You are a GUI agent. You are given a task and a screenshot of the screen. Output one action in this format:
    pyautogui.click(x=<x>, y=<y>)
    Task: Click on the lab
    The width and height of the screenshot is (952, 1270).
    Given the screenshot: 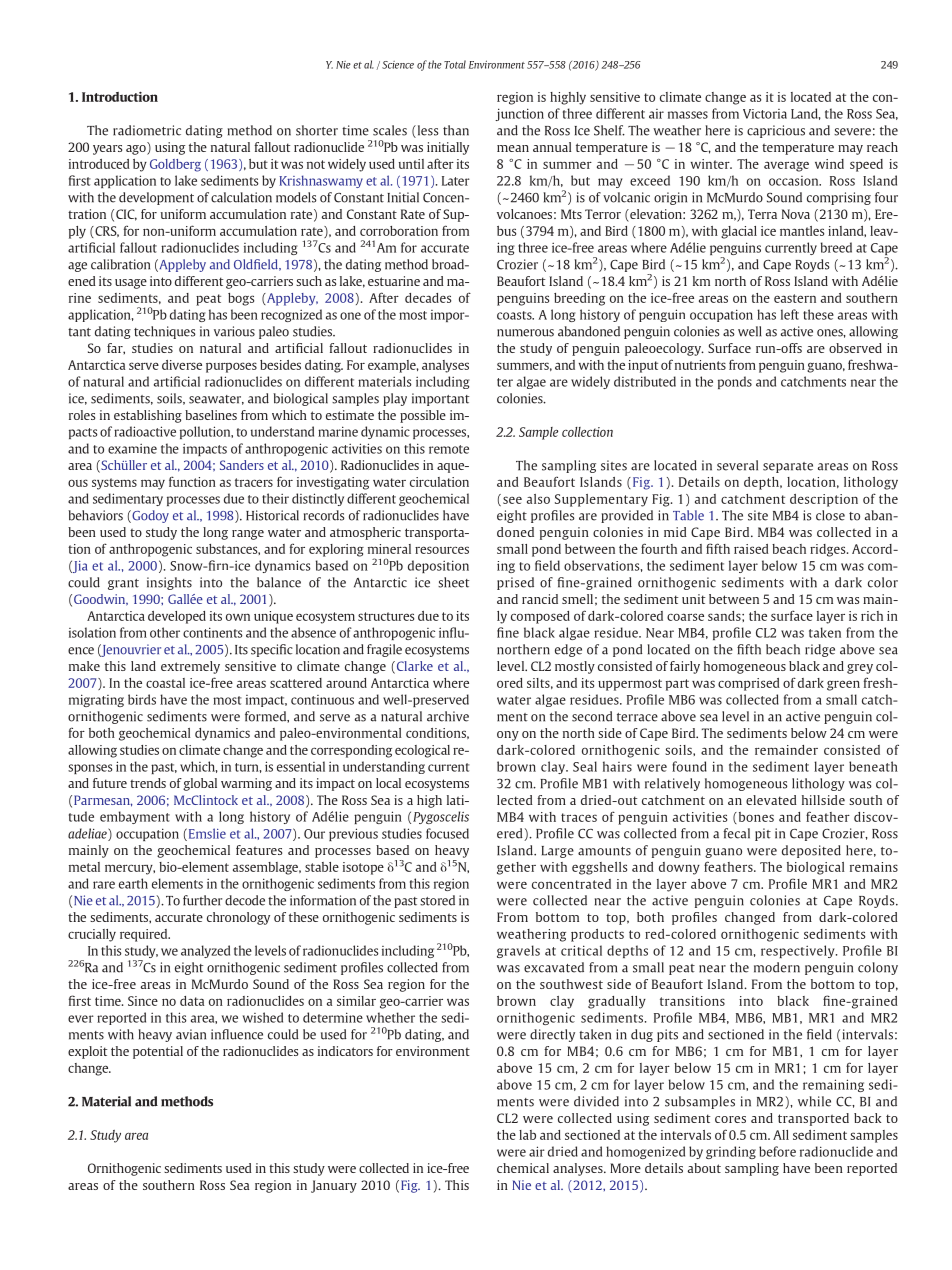 What is the action you would take?
    pyautogui.click(x=527, y=1135)
